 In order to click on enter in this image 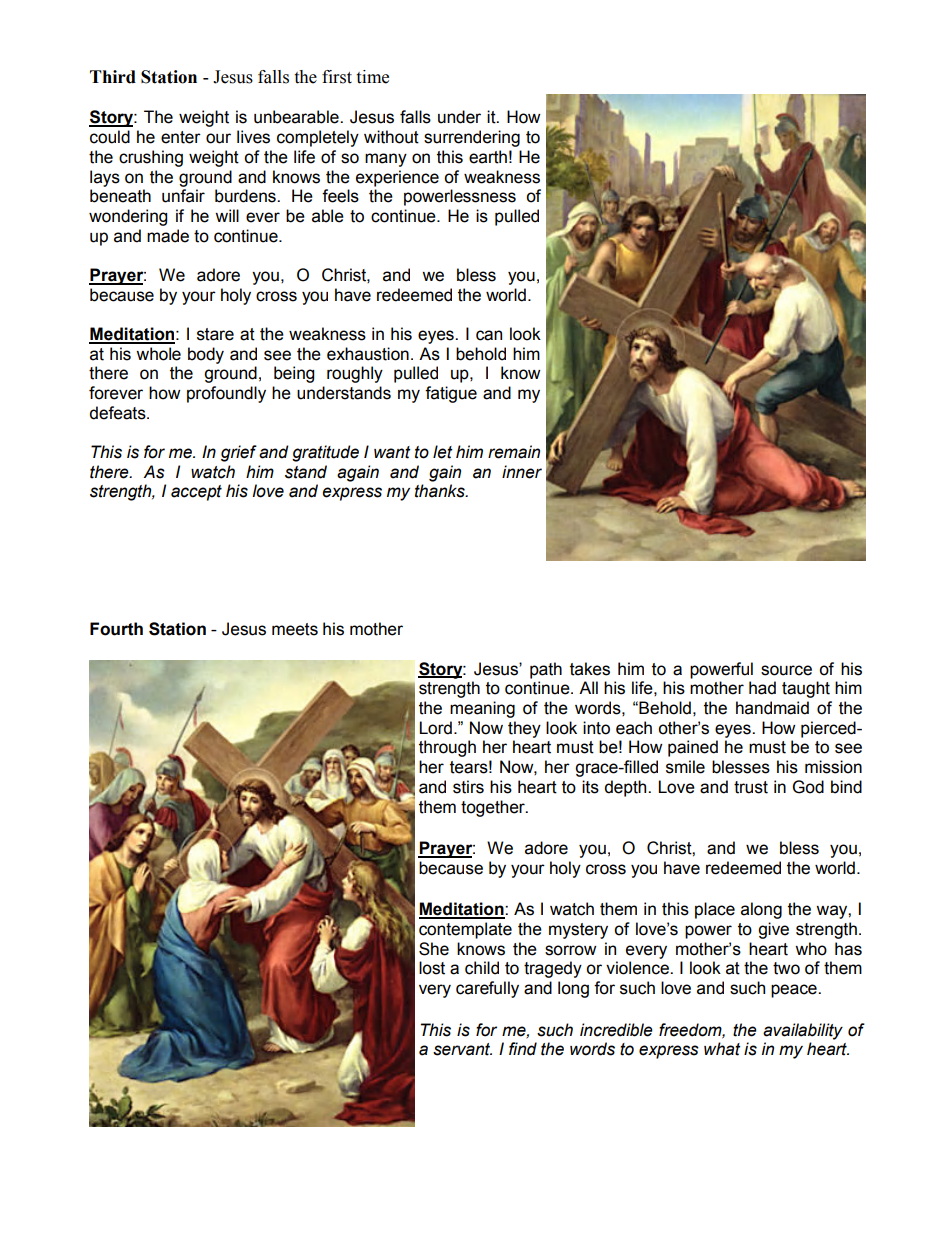, I will do `click(181, 137)`.
